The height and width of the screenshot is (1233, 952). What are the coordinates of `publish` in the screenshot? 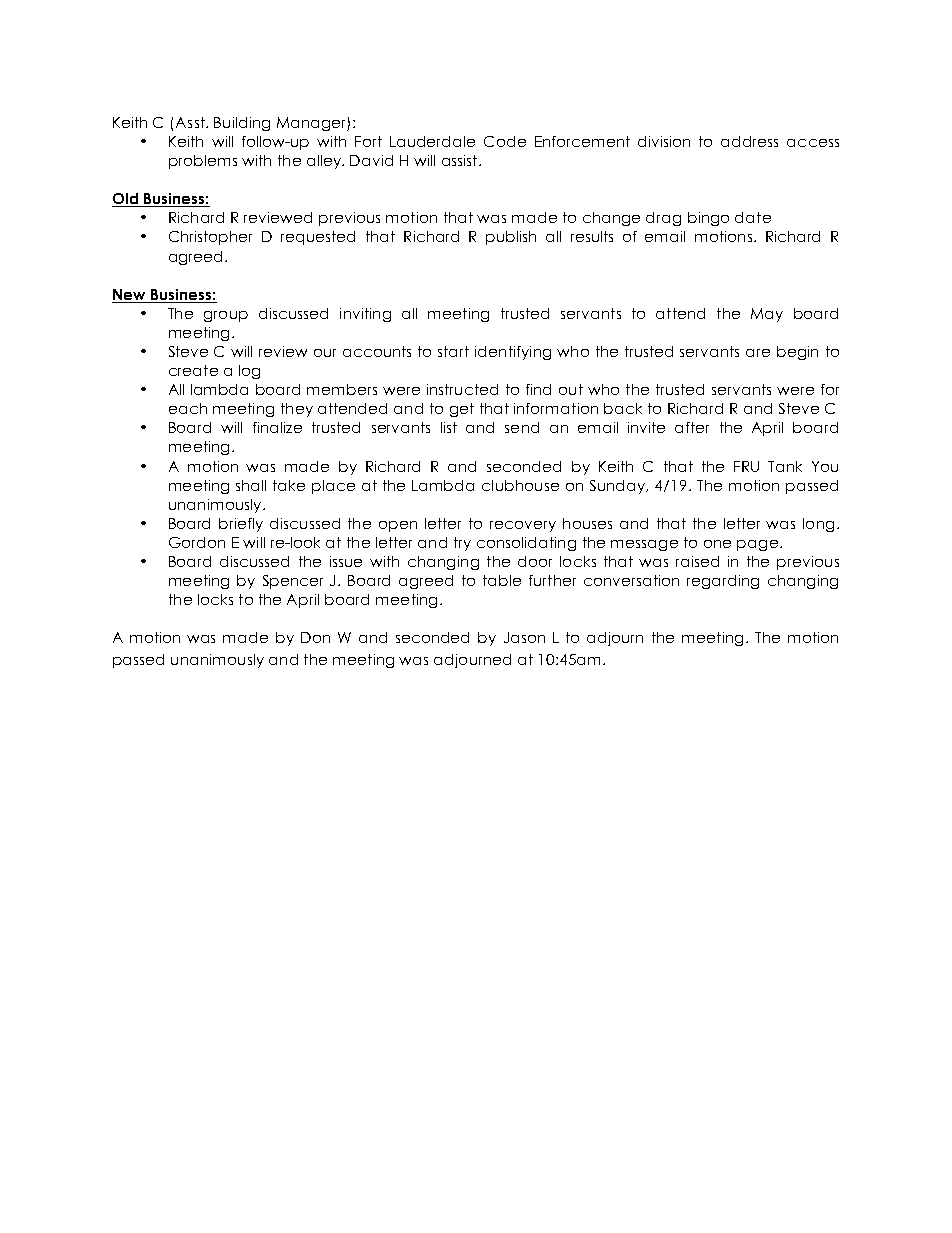 It's located at (511, 238).
